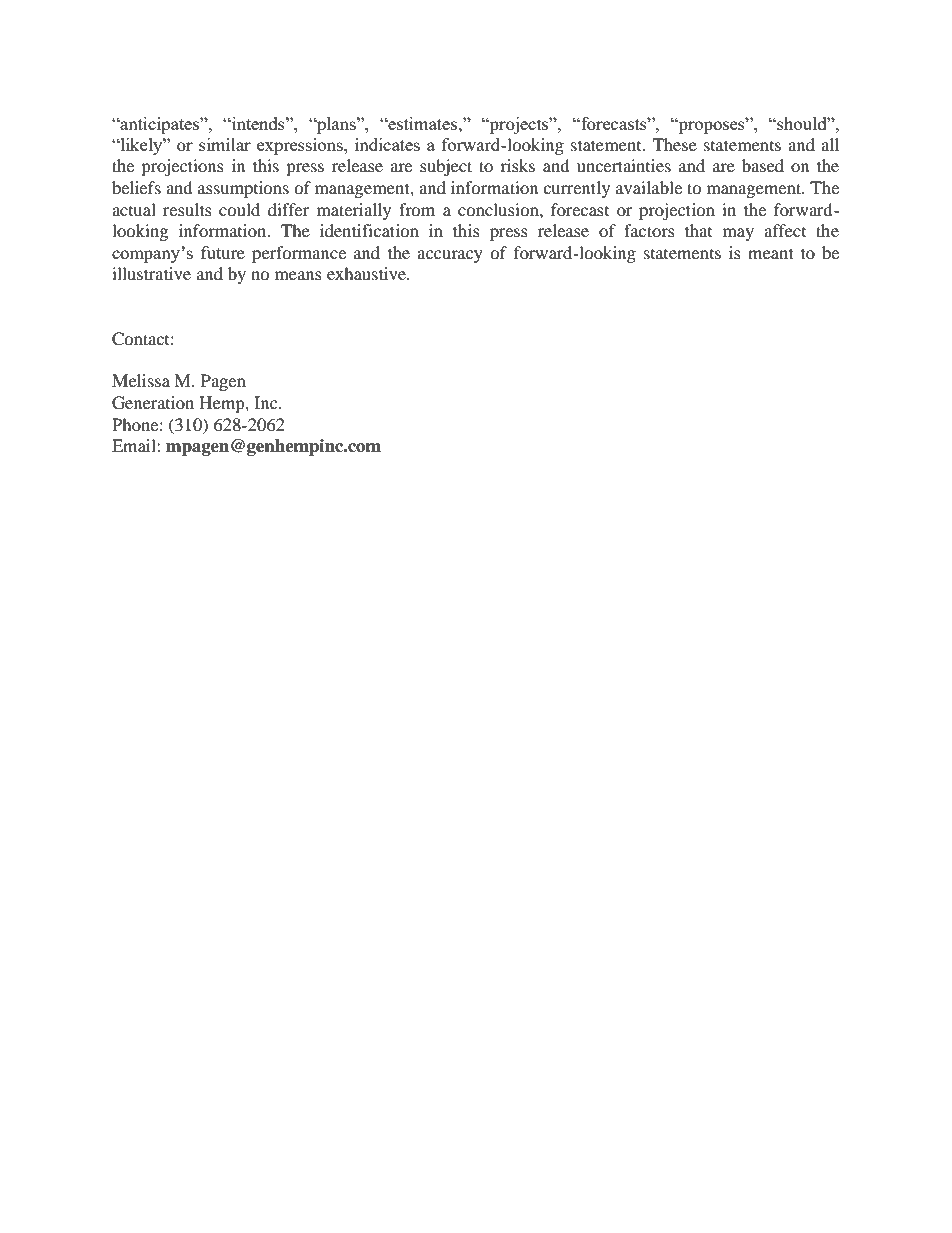  Describe the element at coordinates (423, 123) in the document. I see `estimates` at that location.
